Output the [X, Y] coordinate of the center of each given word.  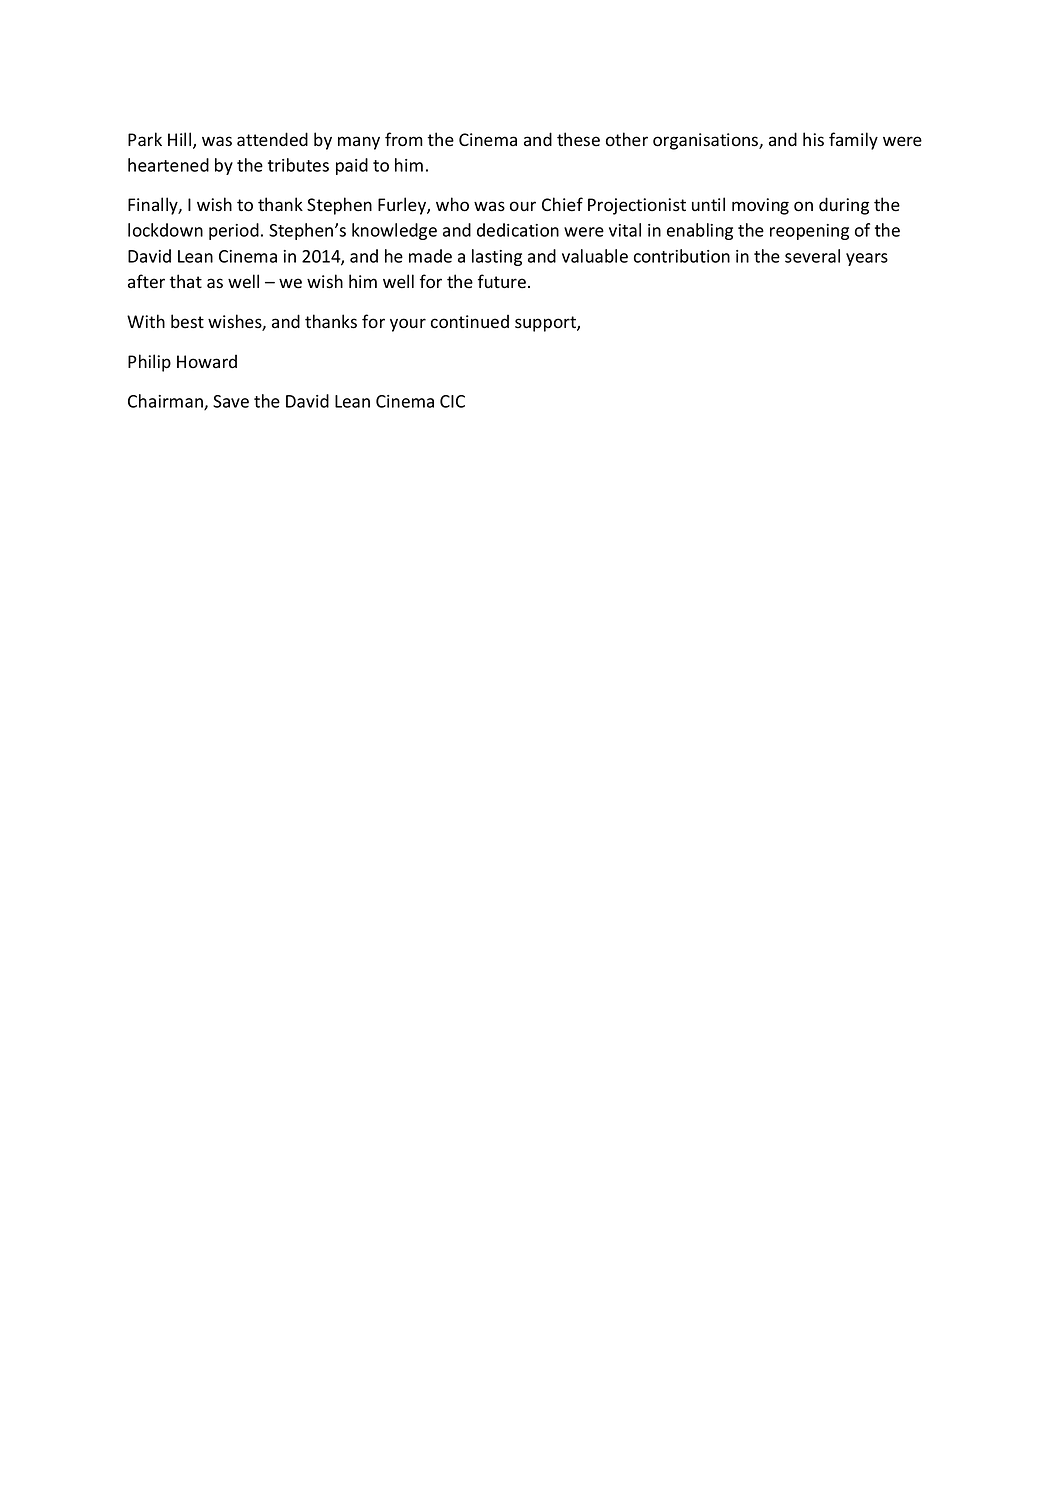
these [578, 139]
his [813, 139]
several [812, 256]
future [502, 281]
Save [231, 401]
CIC [452, 401]
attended [272, 139]
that [186, 281]
